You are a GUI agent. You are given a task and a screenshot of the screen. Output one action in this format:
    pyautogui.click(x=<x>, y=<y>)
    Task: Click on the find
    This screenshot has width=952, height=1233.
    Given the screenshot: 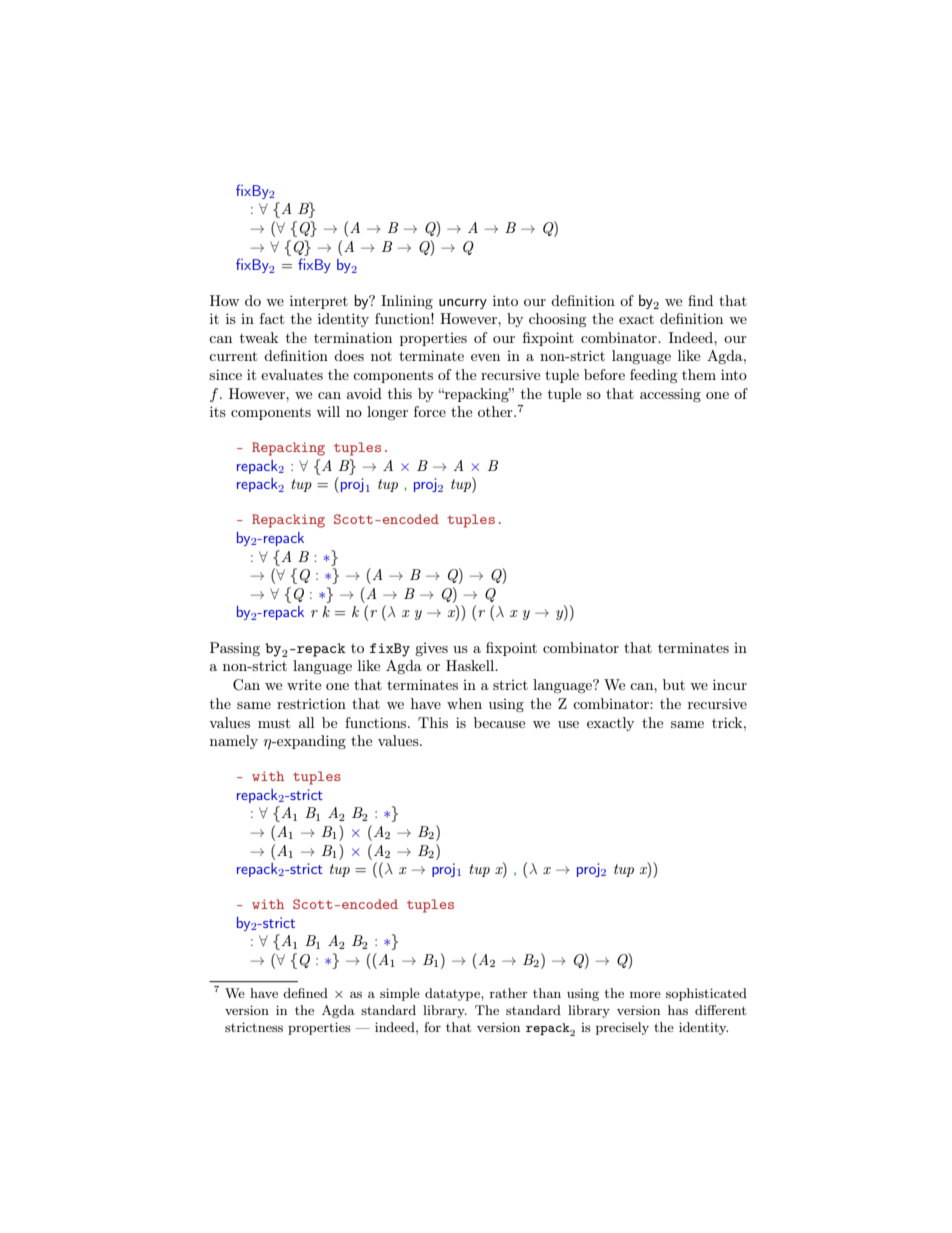 What is the action you would take?
    pyautogui.click(x=700, y=300)
